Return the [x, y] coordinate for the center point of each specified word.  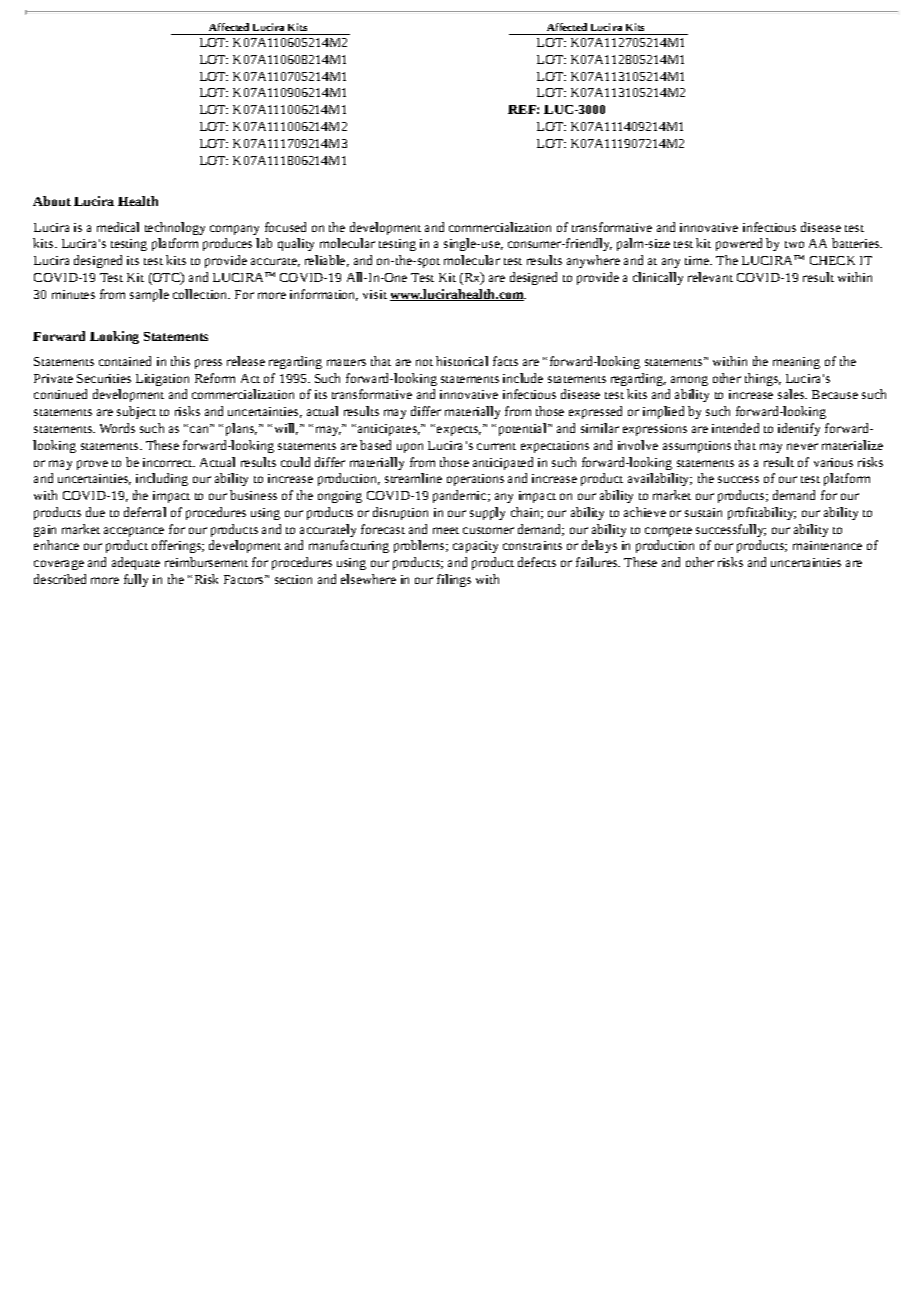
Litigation [162, 380]
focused [285, 227]
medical [118, 227]
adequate [136, 563]
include [523, 378]
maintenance [827, 545]
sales [792, 394]
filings [454, 580]
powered [739, 244]
